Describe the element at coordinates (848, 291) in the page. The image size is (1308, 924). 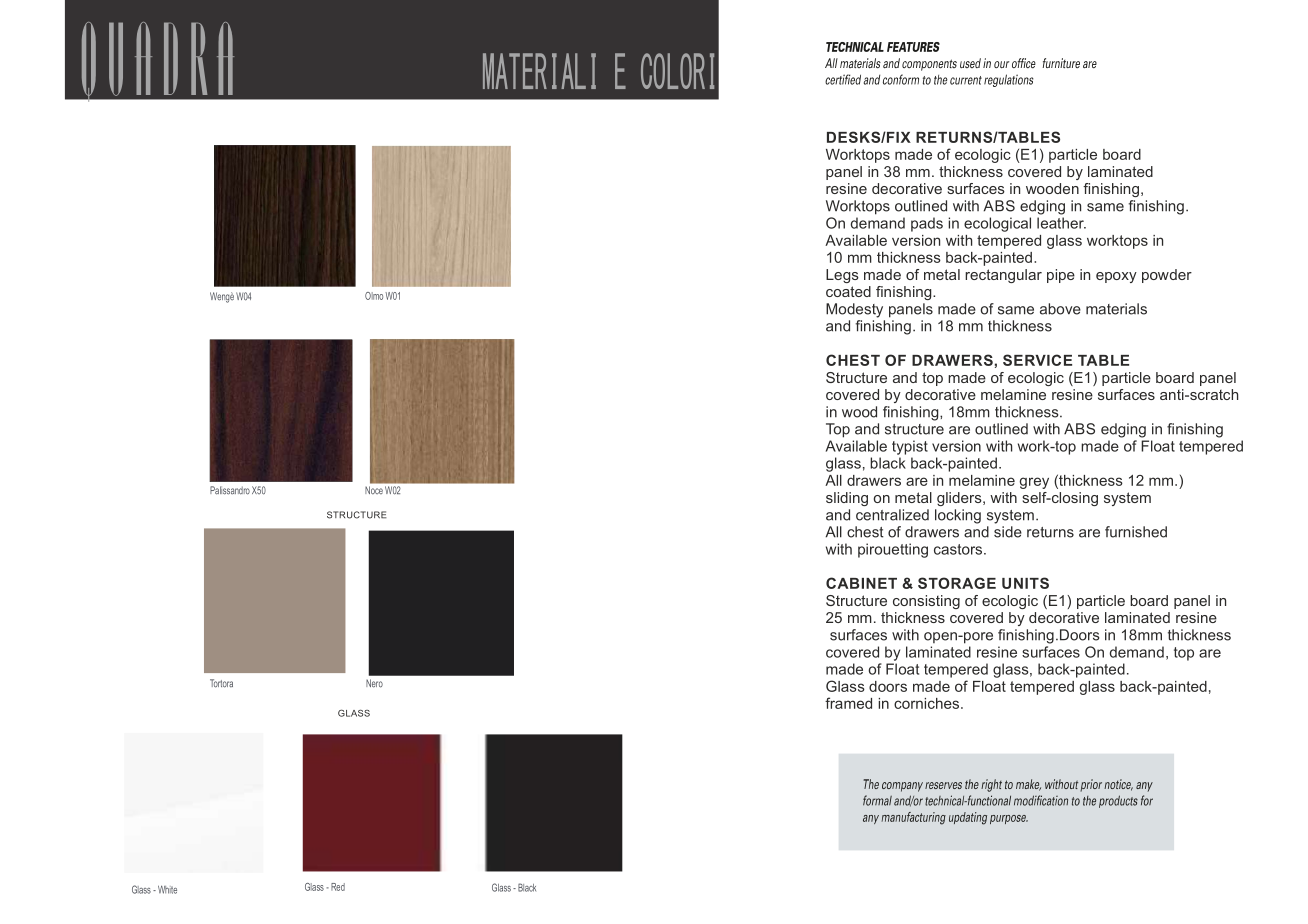
I see `coated` at that location.
